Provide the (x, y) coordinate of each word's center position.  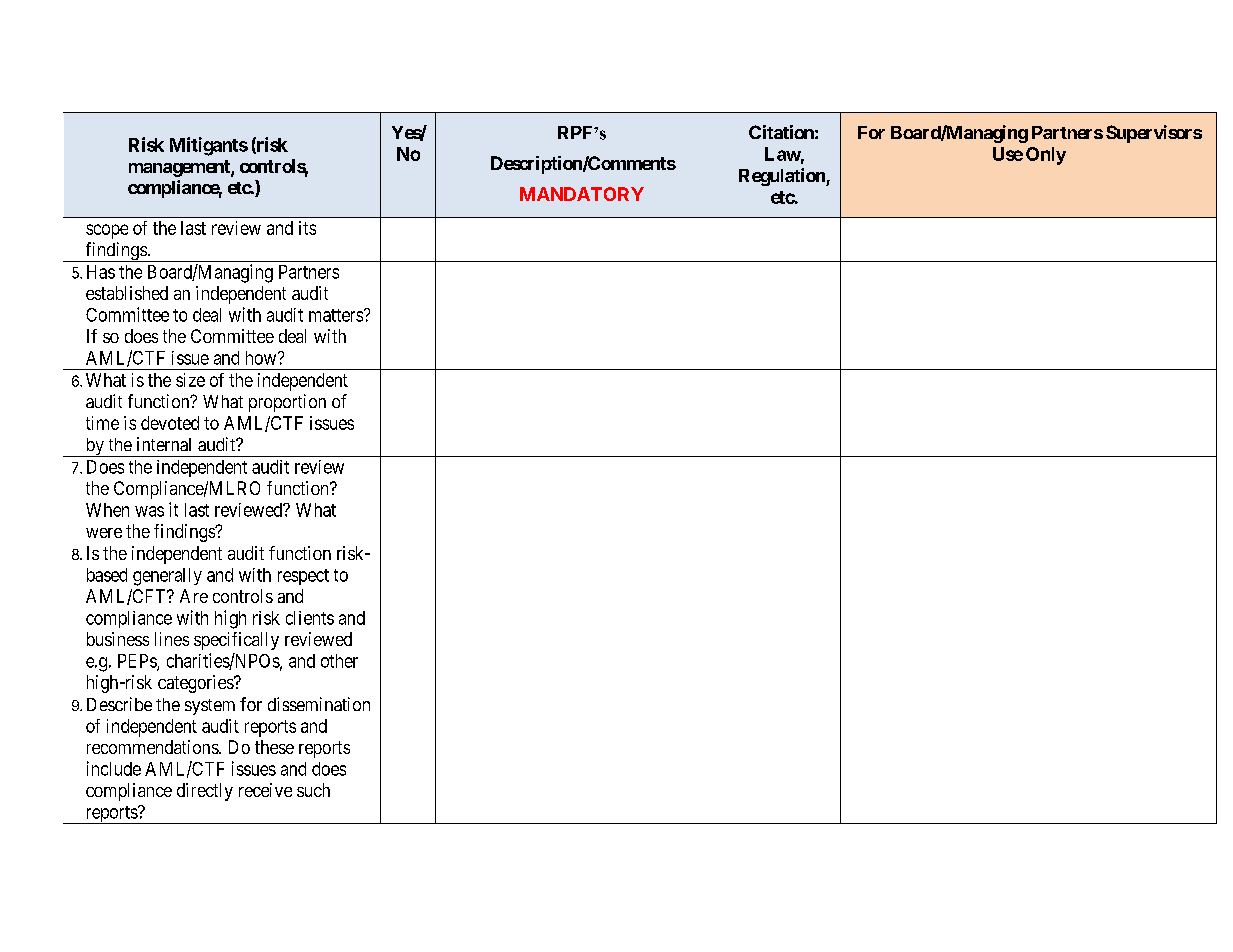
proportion (287, 403)
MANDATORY (582, 194)
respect (303, 577)
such (313, 790)
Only (1046, 156)
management (180, 168)
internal (164, 444)
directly (205, 792)
